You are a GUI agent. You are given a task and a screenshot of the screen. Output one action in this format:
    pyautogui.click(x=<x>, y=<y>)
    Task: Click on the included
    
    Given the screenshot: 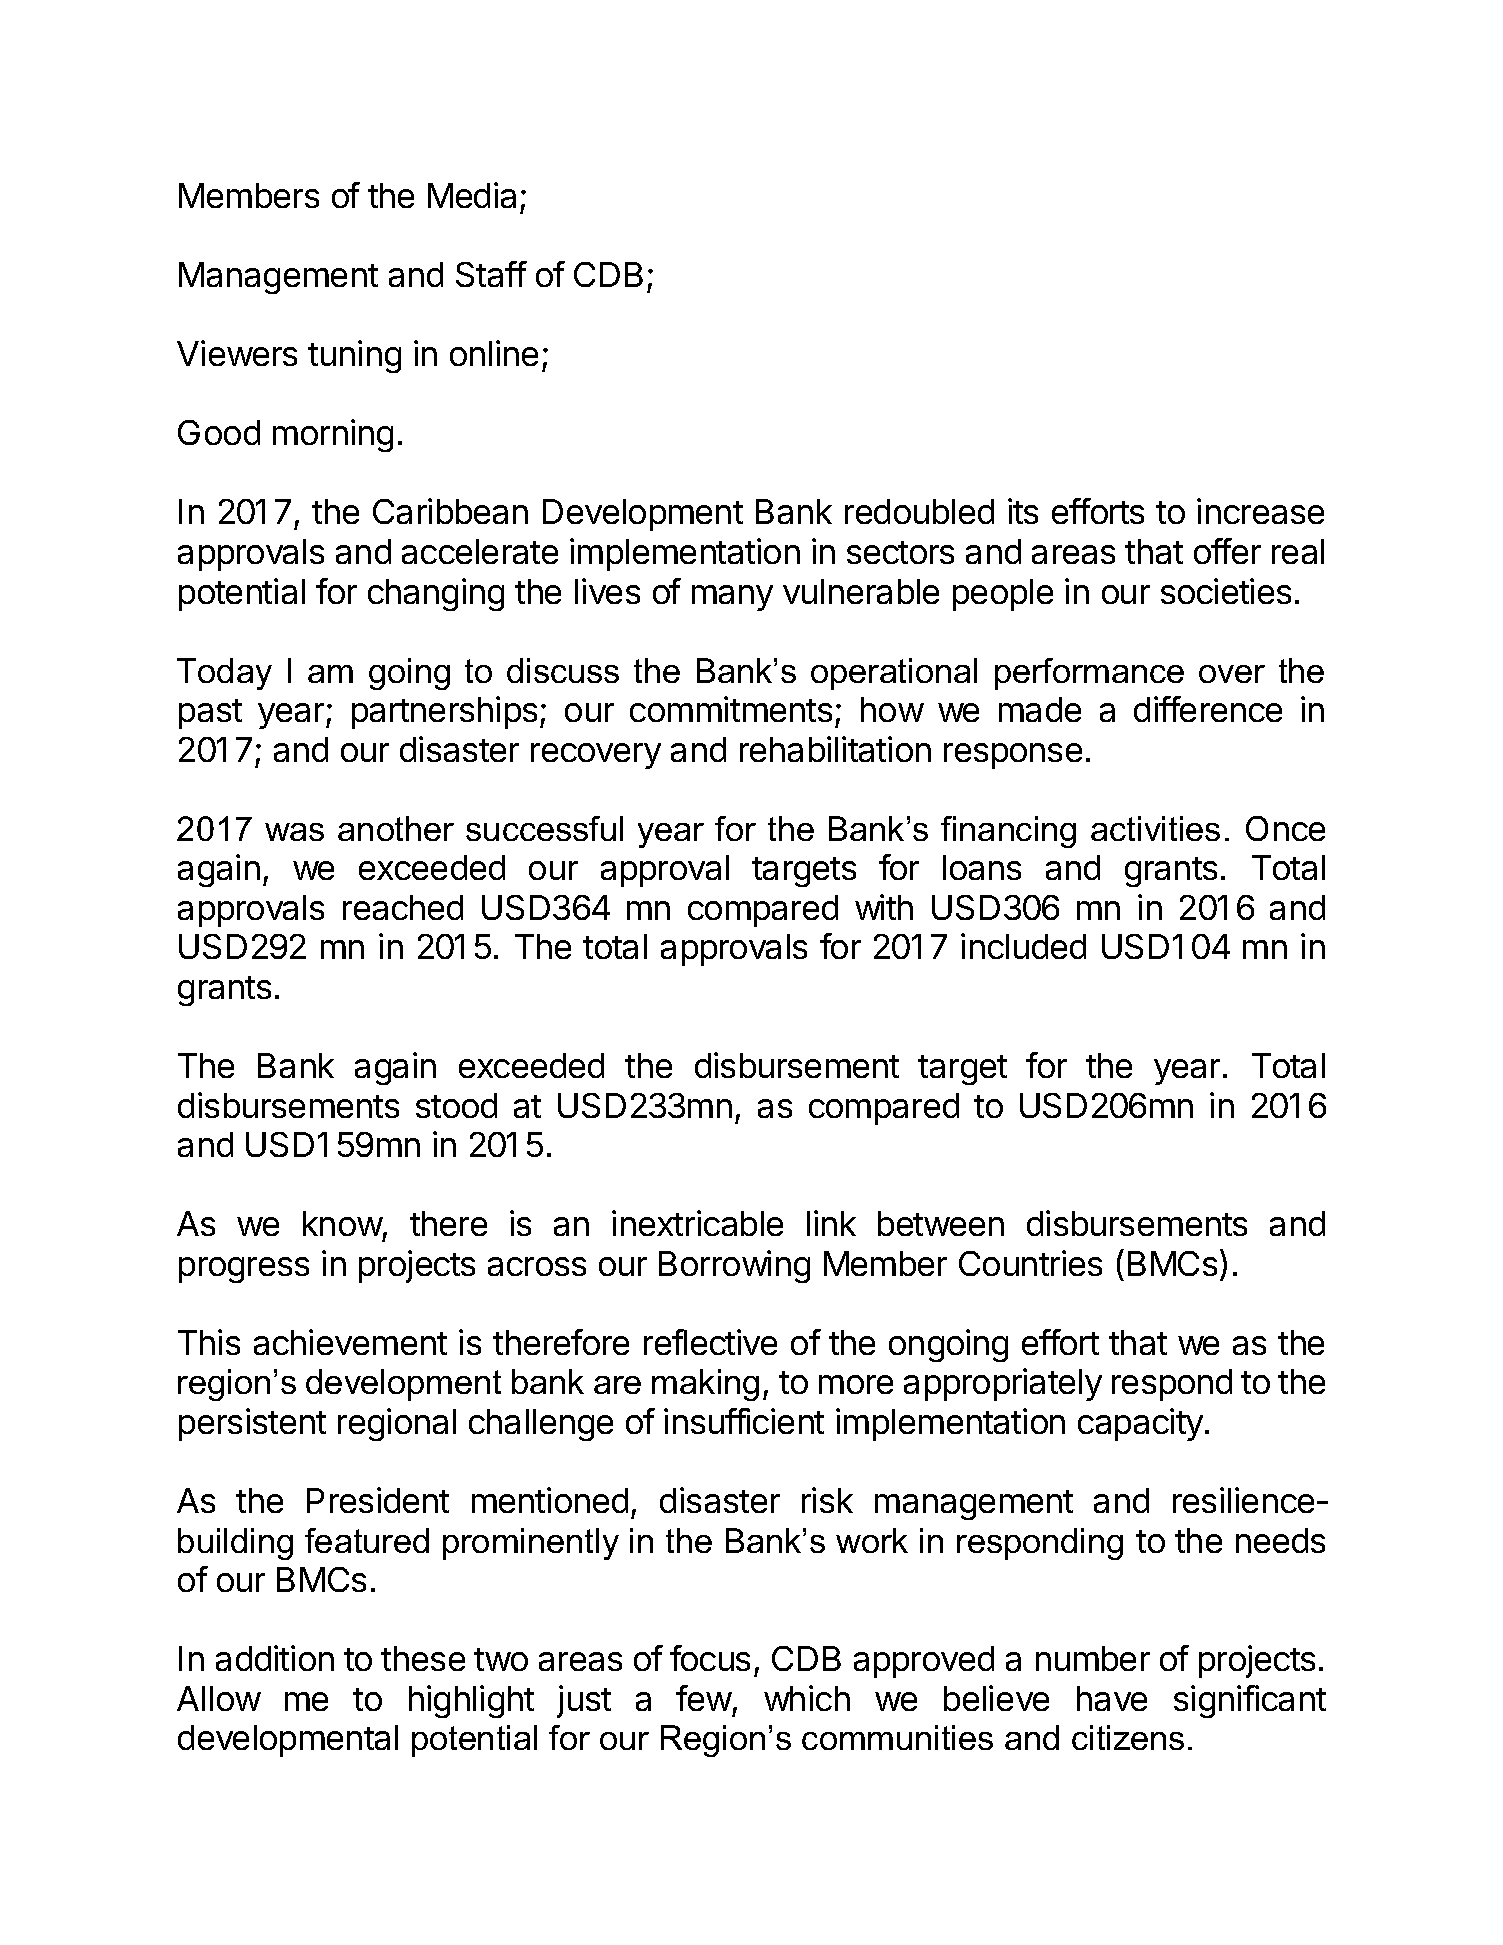 What is the action you would take?
    pyautogui.click(x=1023, y=946)
